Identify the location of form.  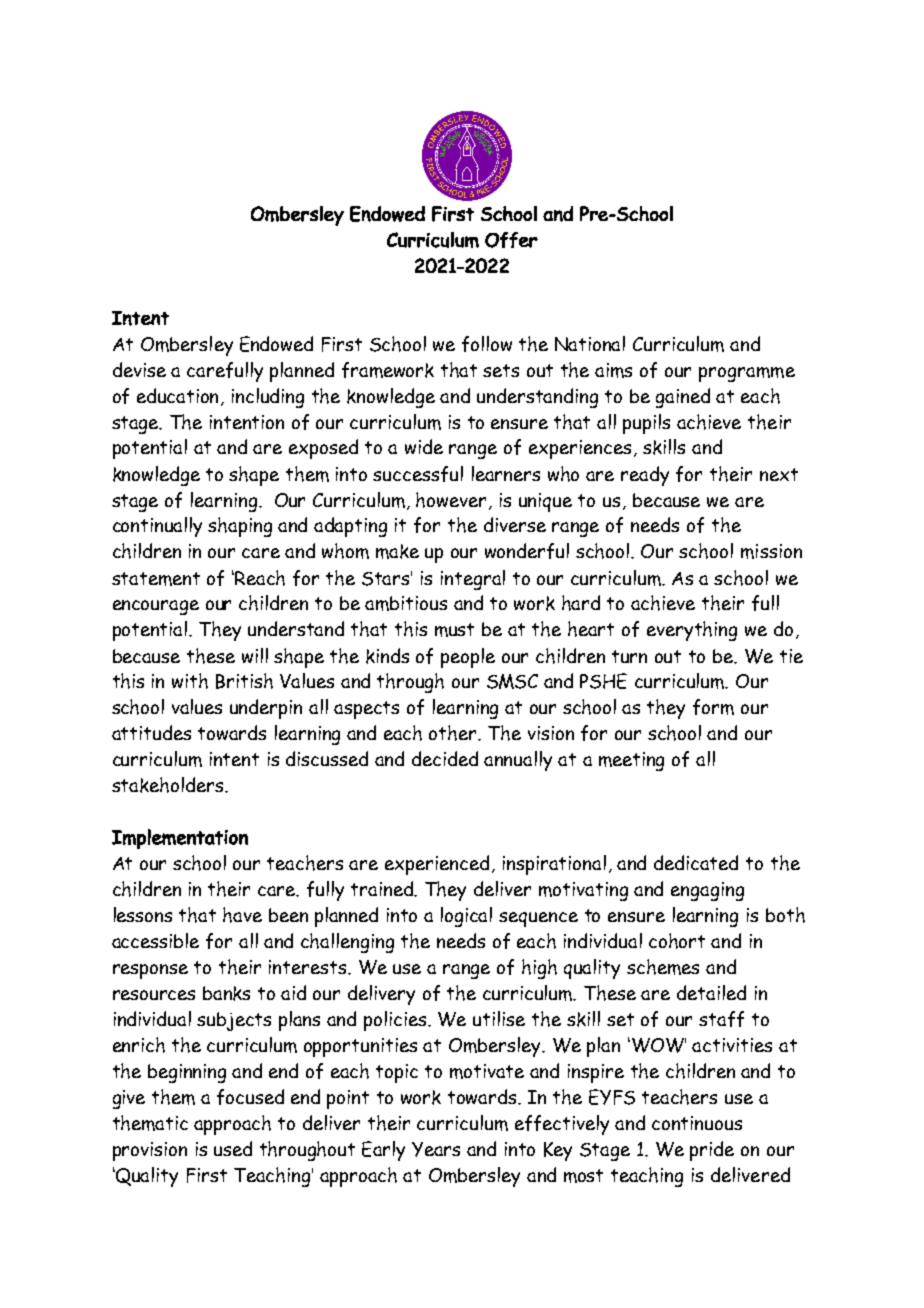
(713, 707).
